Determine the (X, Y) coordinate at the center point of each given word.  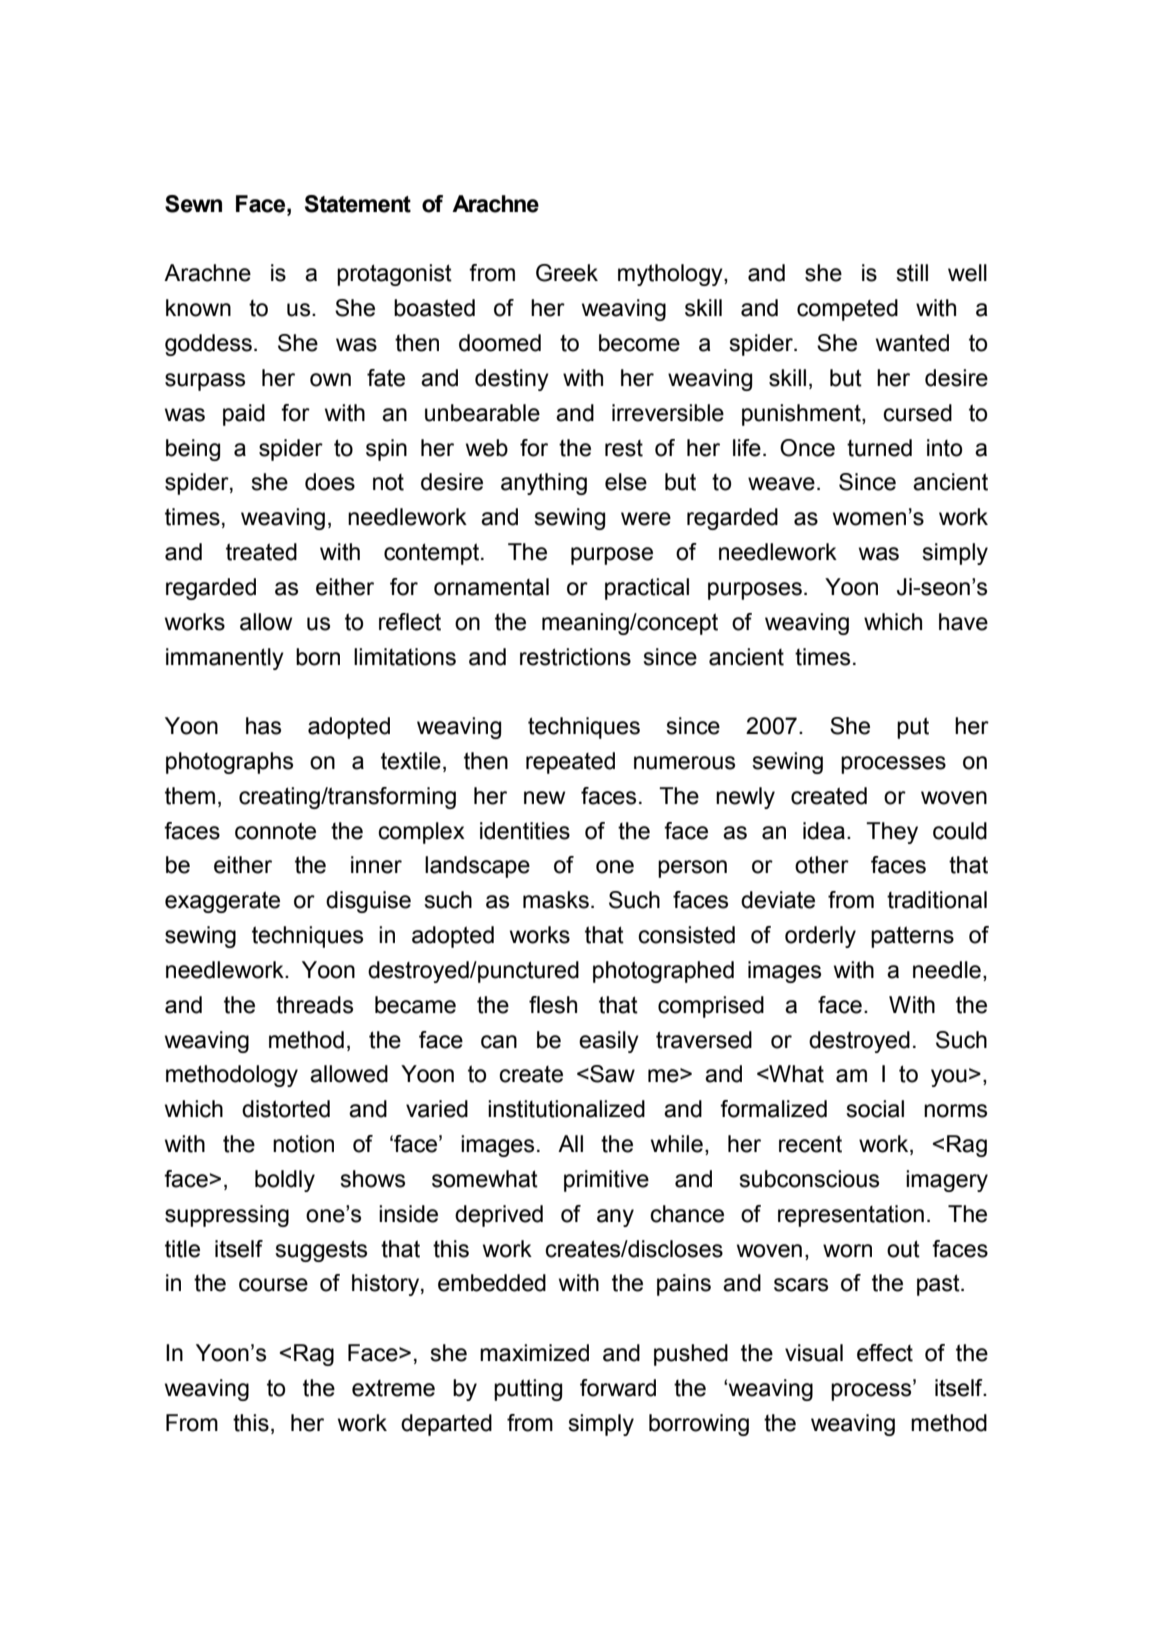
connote (275, 831)
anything (544, 484)
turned (879, 448)
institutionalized (566, 1109)
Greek (567, 273)
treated (261, 552)
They (892, 833)
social (875, 1109)
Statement (358, 204)
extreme (393, 1388)
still (912, 273)
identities (525, 831)
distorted (286, 1109)
